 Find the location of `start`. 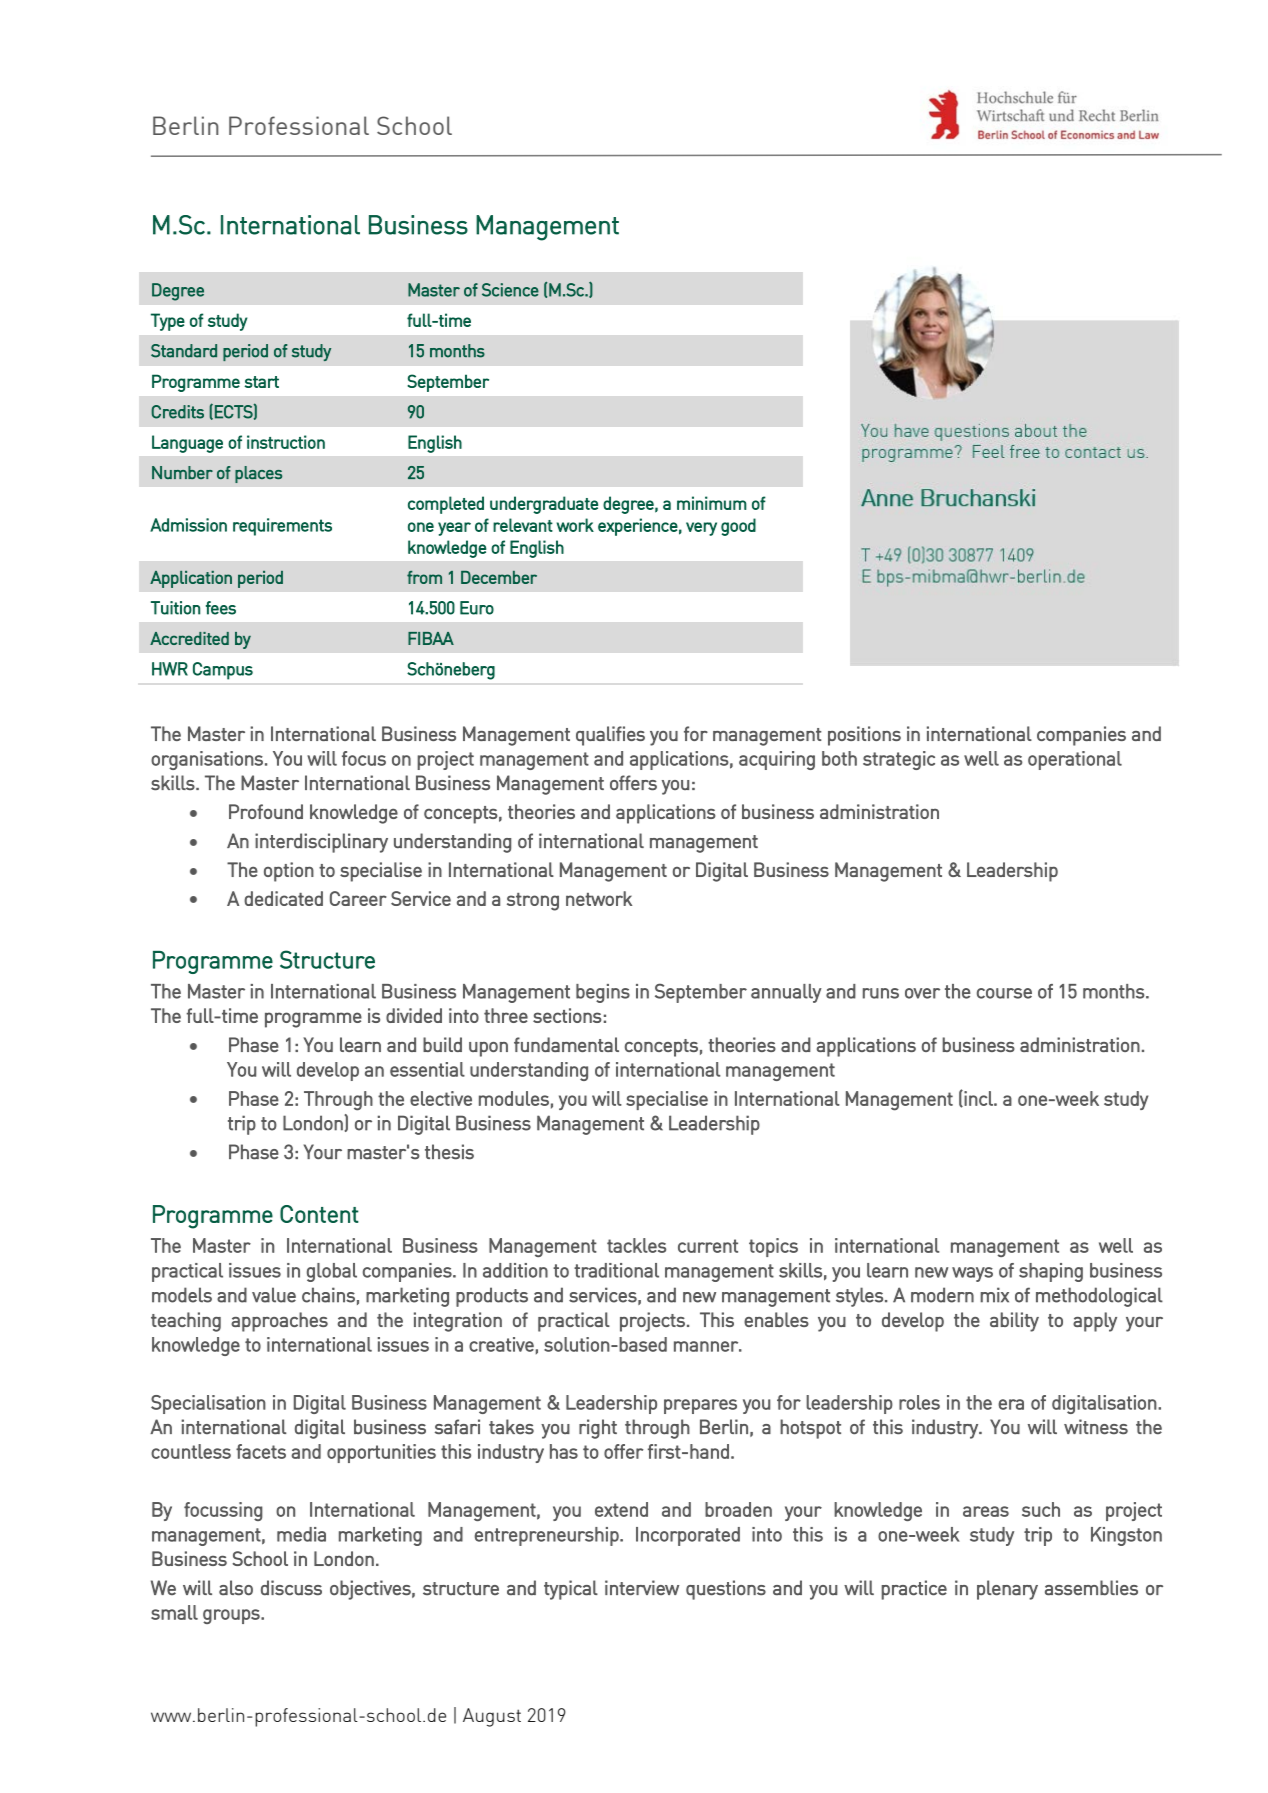

start is located at coordinates (261, 382).
